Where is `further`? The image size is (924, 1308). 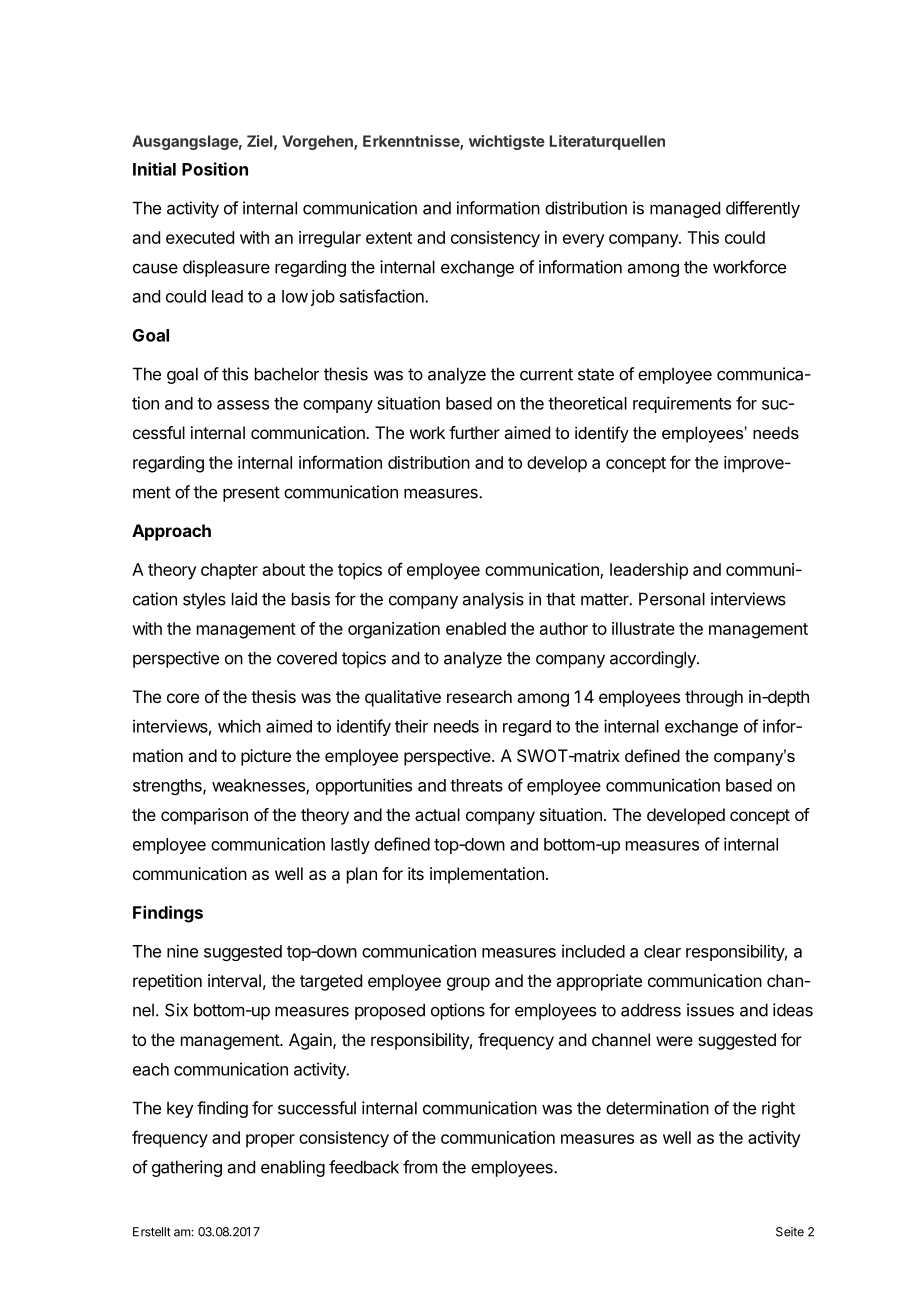
further is located at coordinates (474, 432).
